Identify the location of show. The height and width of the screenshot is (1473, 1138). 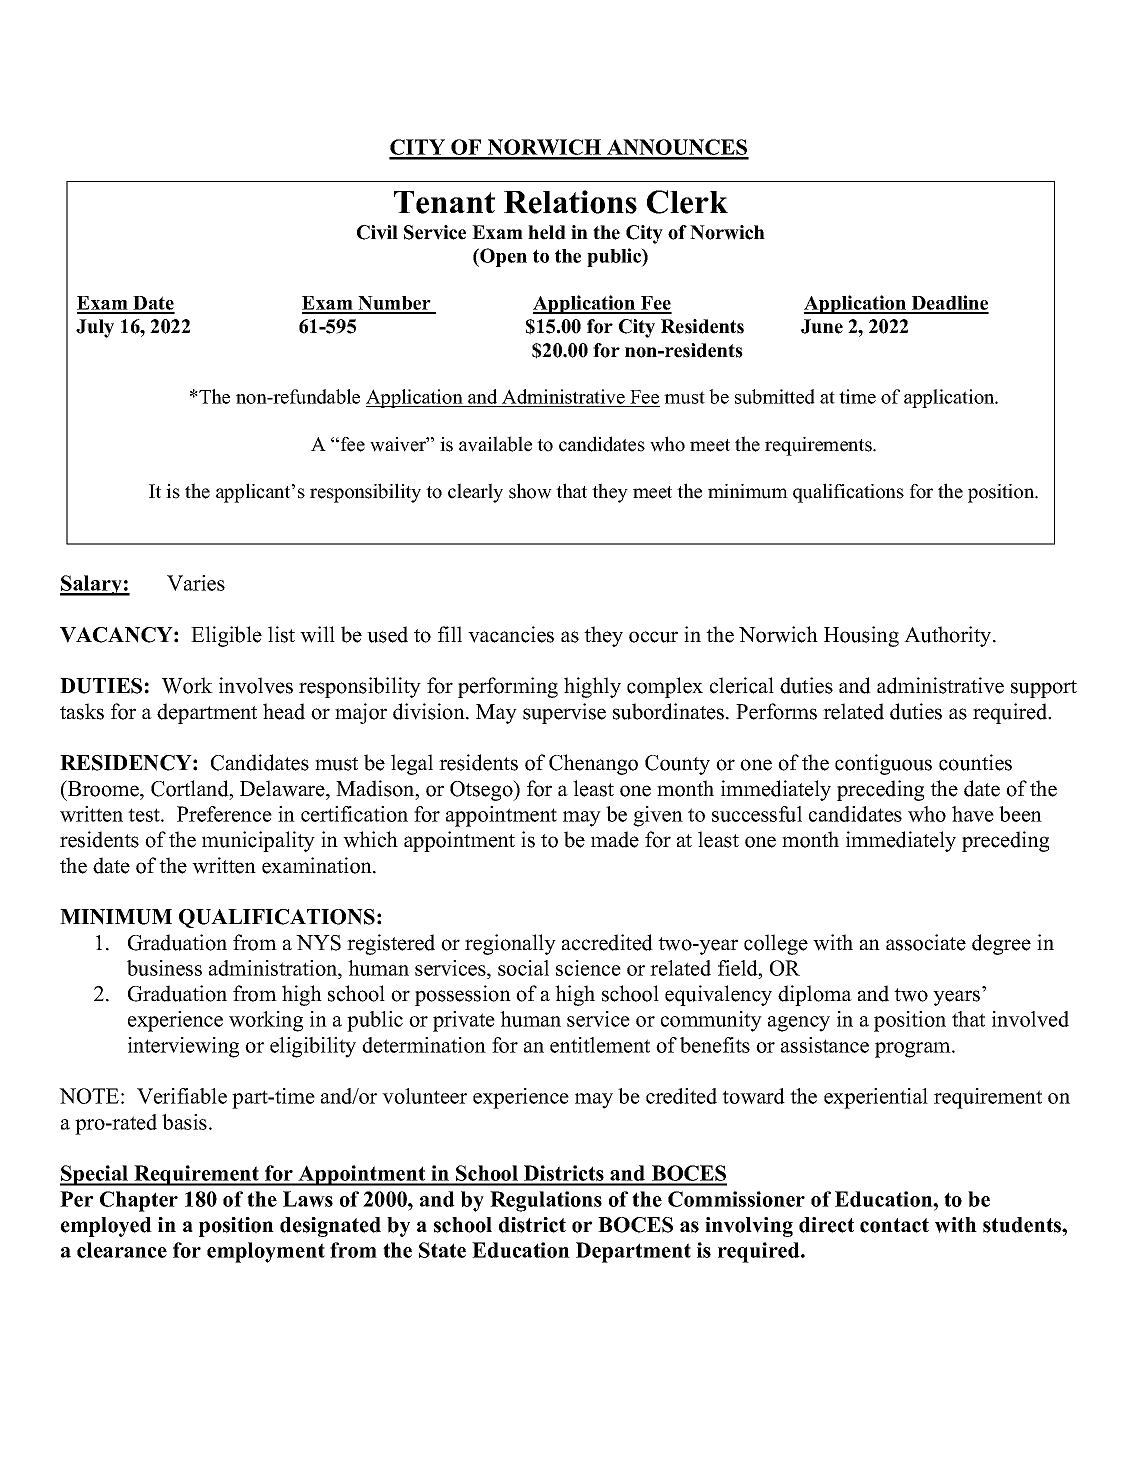
(530, 491).
